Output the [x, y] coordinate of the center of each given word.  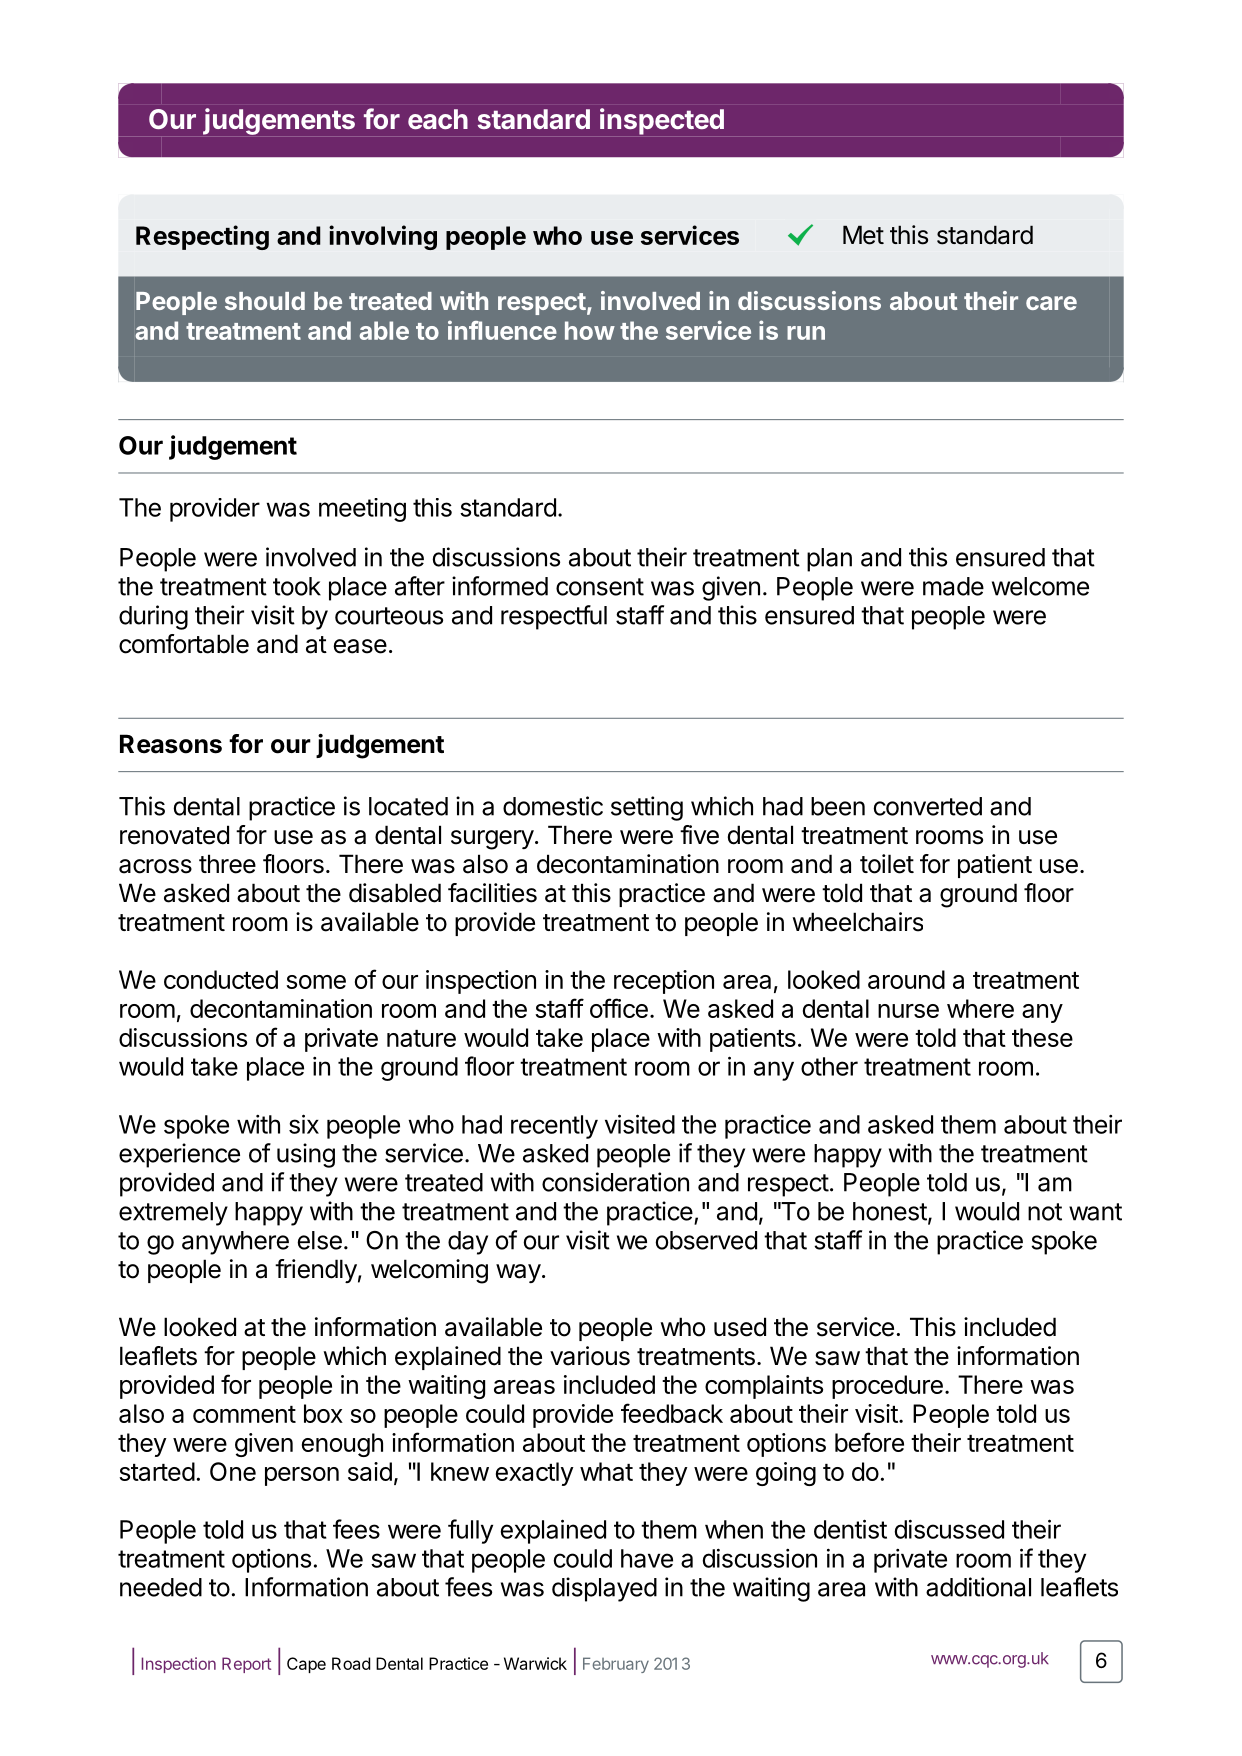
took [297, 586]
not [1045, 1212]
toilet [887, 864]
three [227, 864]
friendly [316, 1271]
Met [863, 235]
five [699, 835]
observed [706, 1240]
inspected [662, 121]
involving [383, 237]
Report [246, 1665]
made [953, 586]
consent [600, 587]
